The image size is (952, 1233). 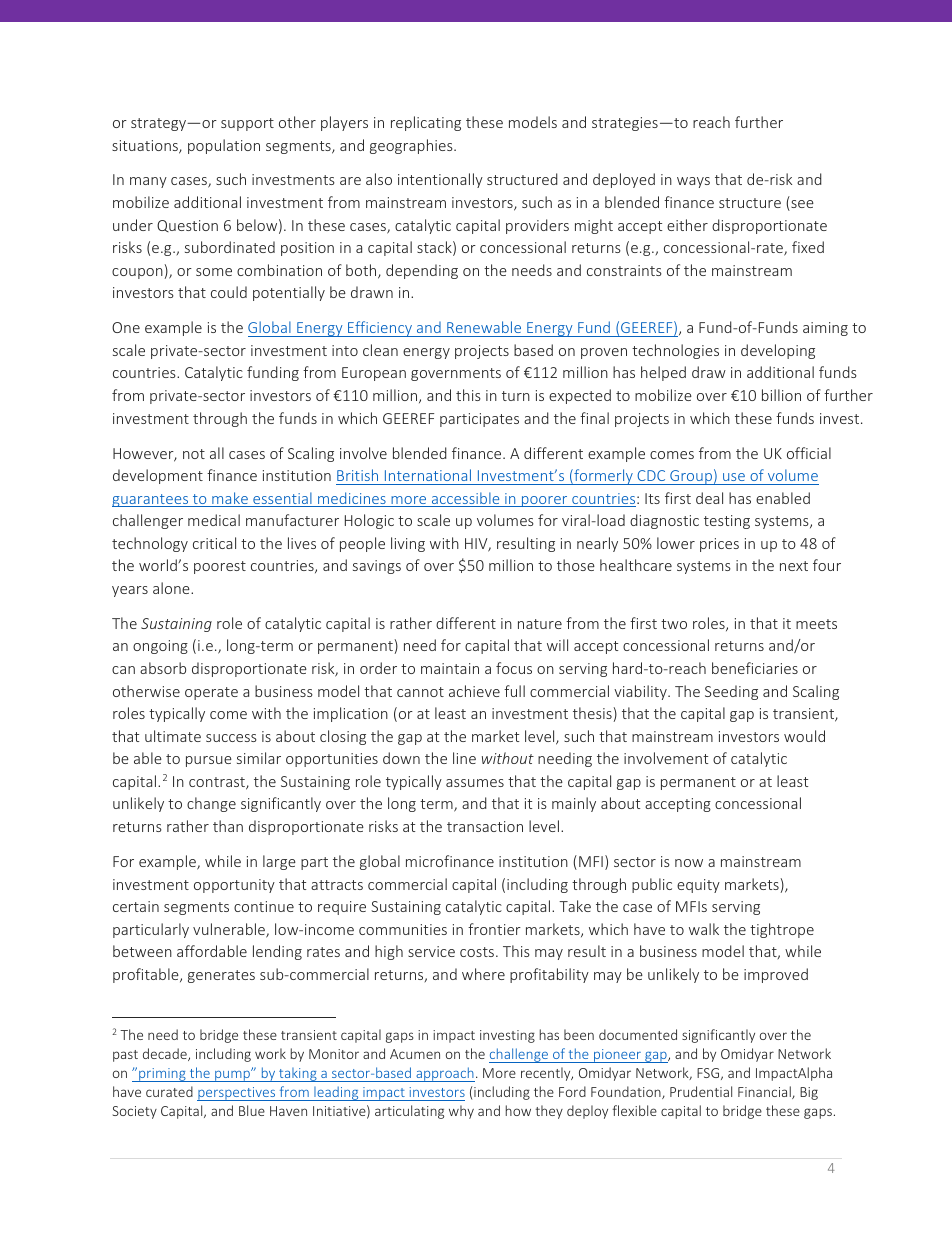 I want to click on ways, so click(x=693, y=182).
